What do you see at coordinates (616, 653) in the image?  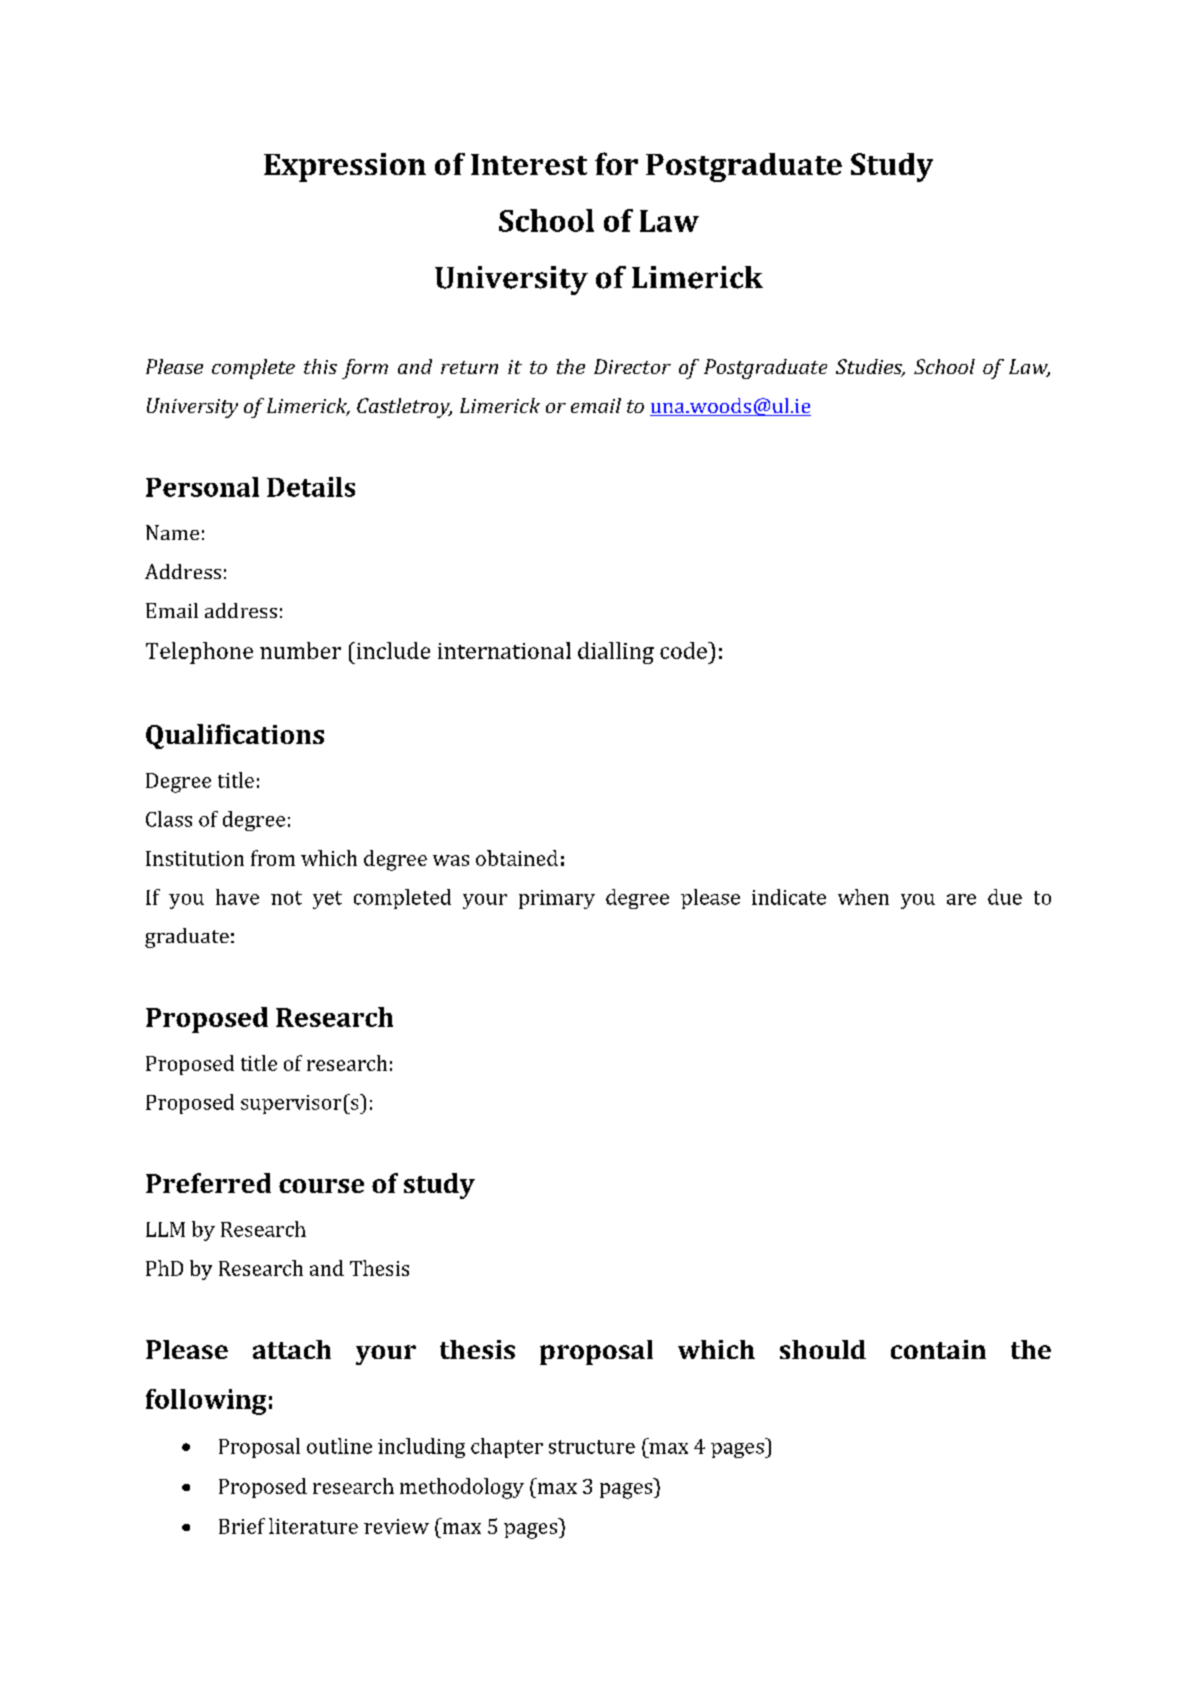 I see `dialling` at bounding box center [616, 653].
